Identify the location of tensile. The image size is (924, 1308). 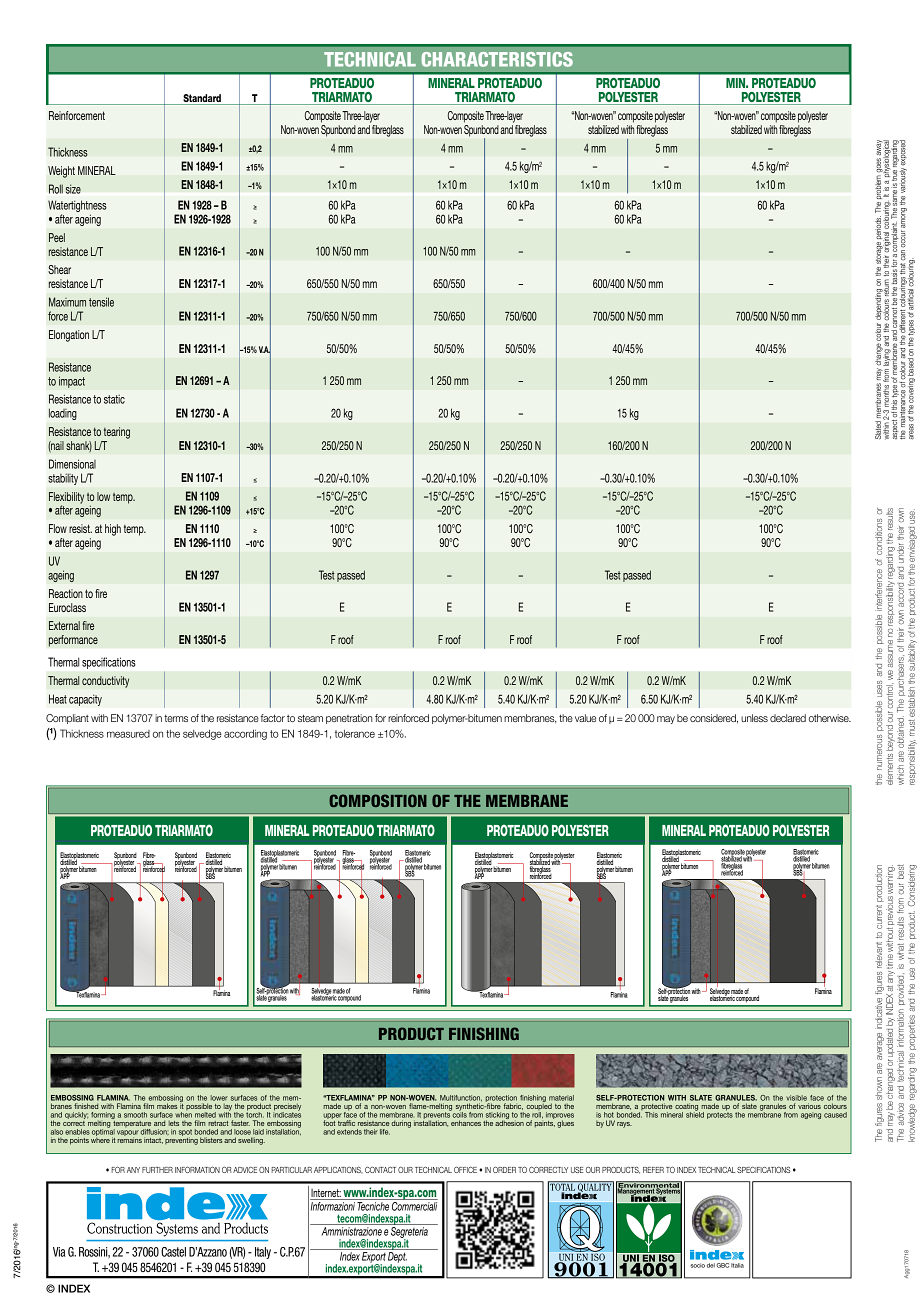
(101, 302).
